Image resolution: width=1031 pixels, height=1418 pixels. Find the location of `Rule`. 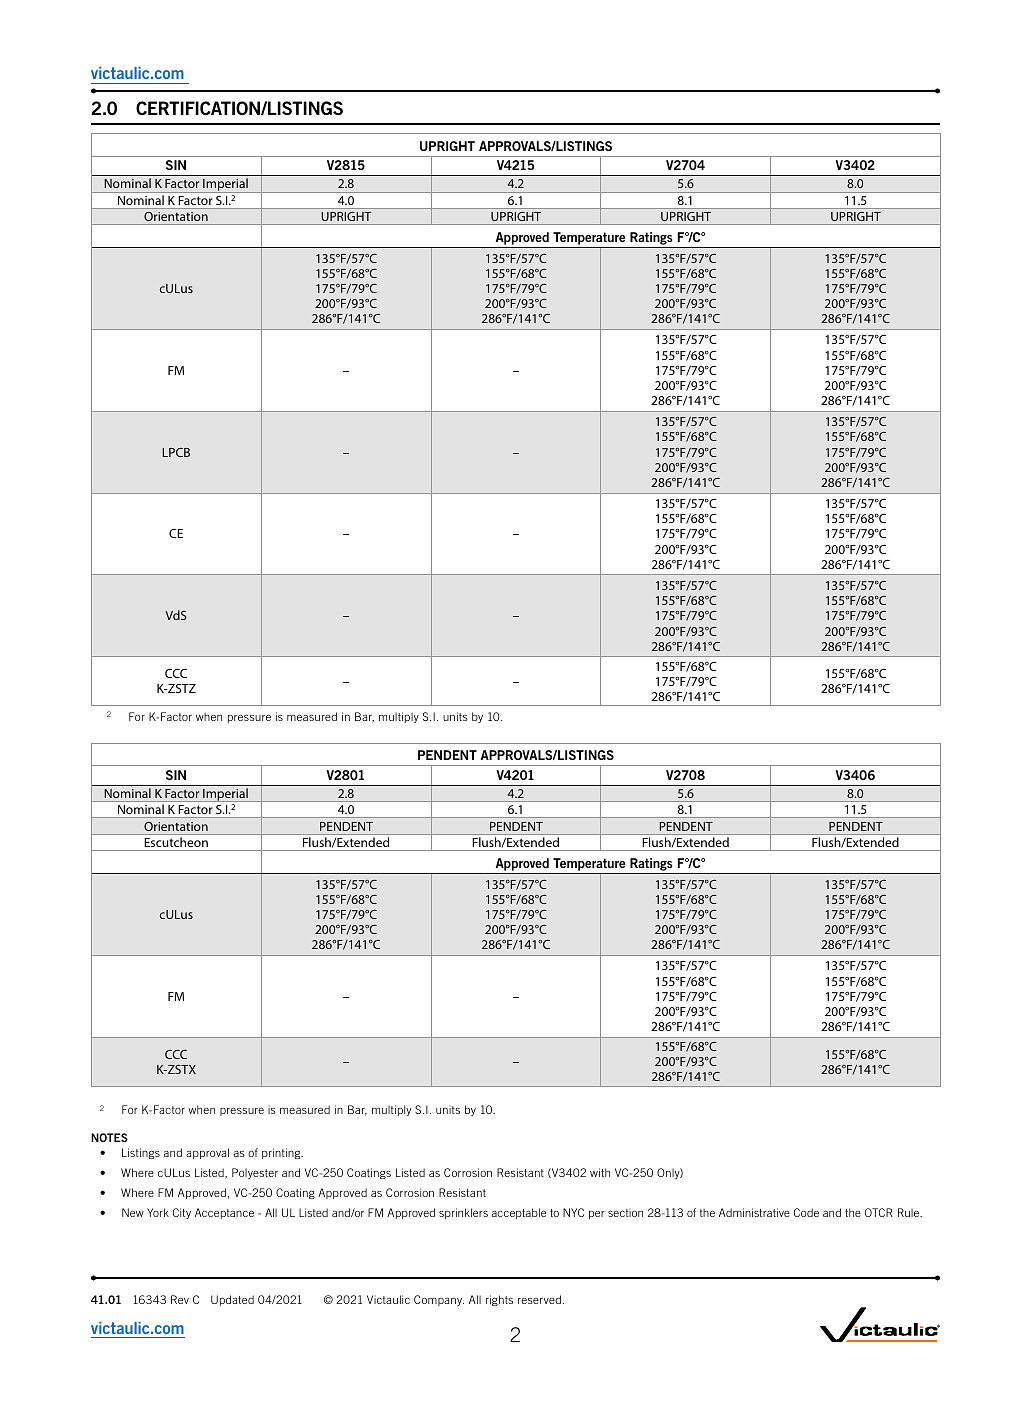

Rule is located at coordinates (910, 1212).
